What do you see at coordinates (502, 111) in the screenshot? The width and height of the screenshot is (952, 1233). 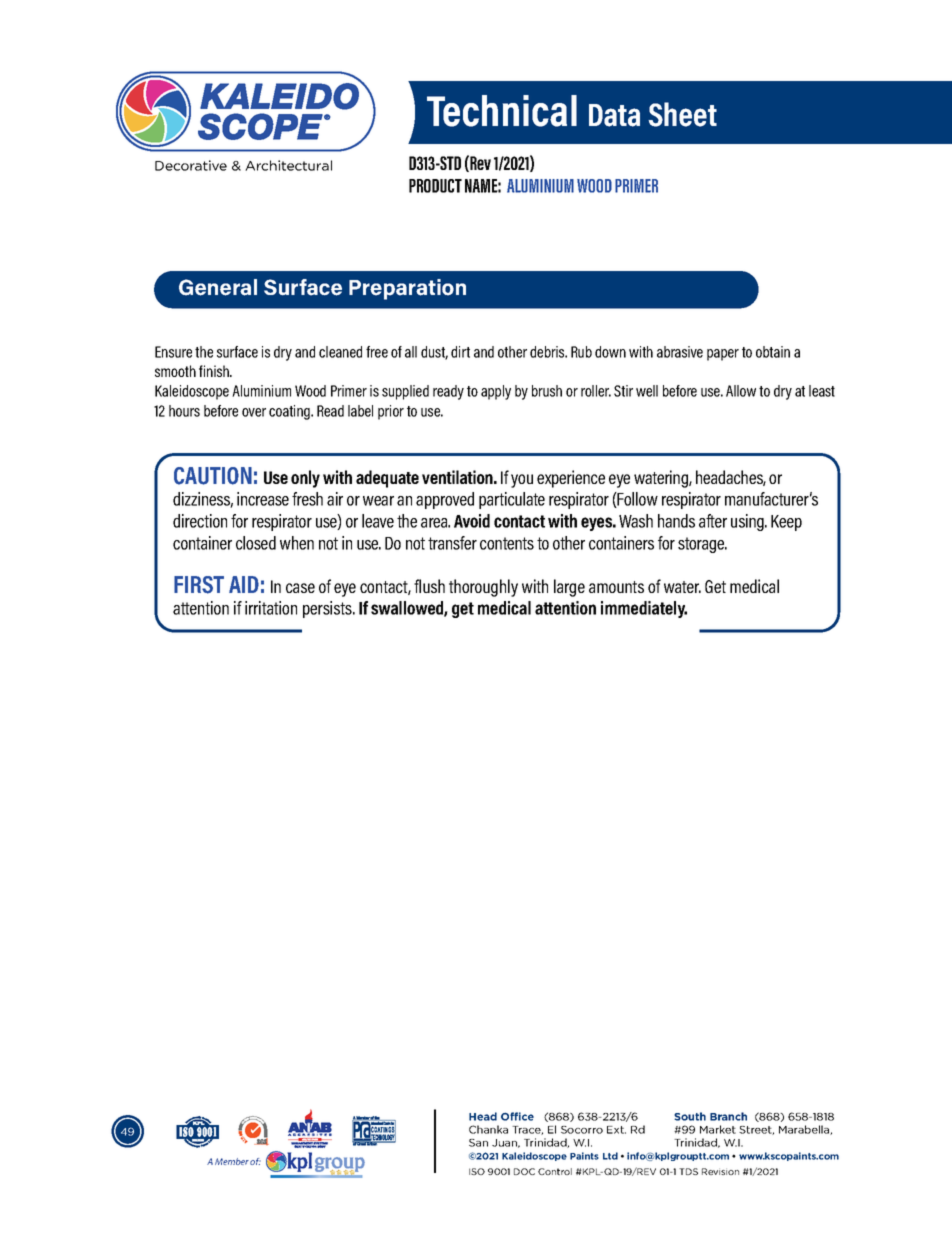 I see `Technical` at bounding box center [502, 111].
